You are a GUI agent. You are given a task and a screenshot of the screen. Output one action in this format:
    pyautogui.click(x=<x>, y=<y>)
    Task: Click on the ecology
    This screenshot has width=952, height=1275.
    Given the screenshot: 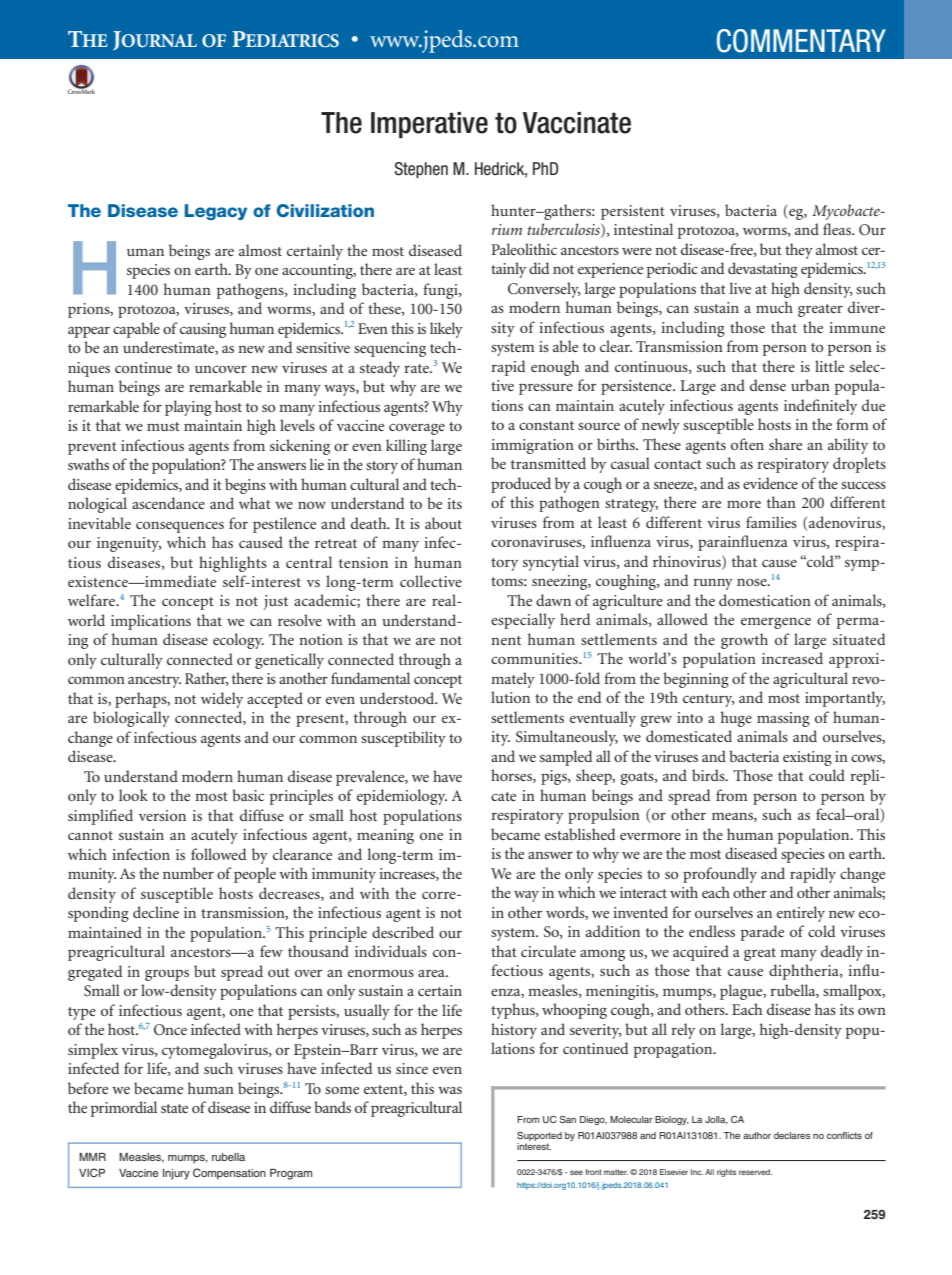 What is the action you would take?
    pyautogui.click(x=238, y=641)
